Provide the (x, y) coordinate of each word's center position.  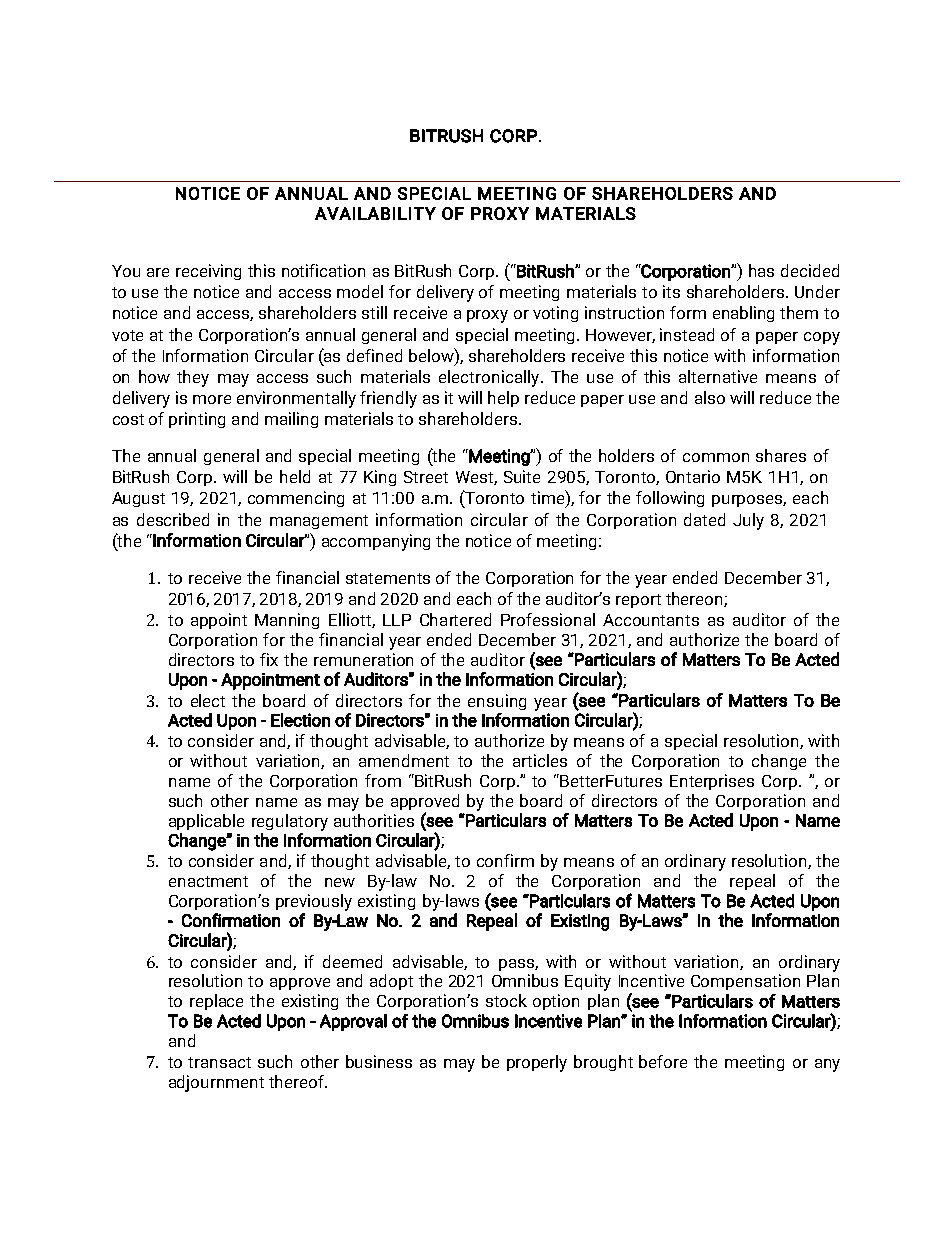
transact (219, 1062)
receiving (208, 272)
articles (540, 760)
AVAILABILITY (375, 213)
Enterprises (712, 782)
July (748, 521)
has (761, 270)
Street (426, 477)
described (173, 519)
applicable (206, 822)
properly (537, 1063)
